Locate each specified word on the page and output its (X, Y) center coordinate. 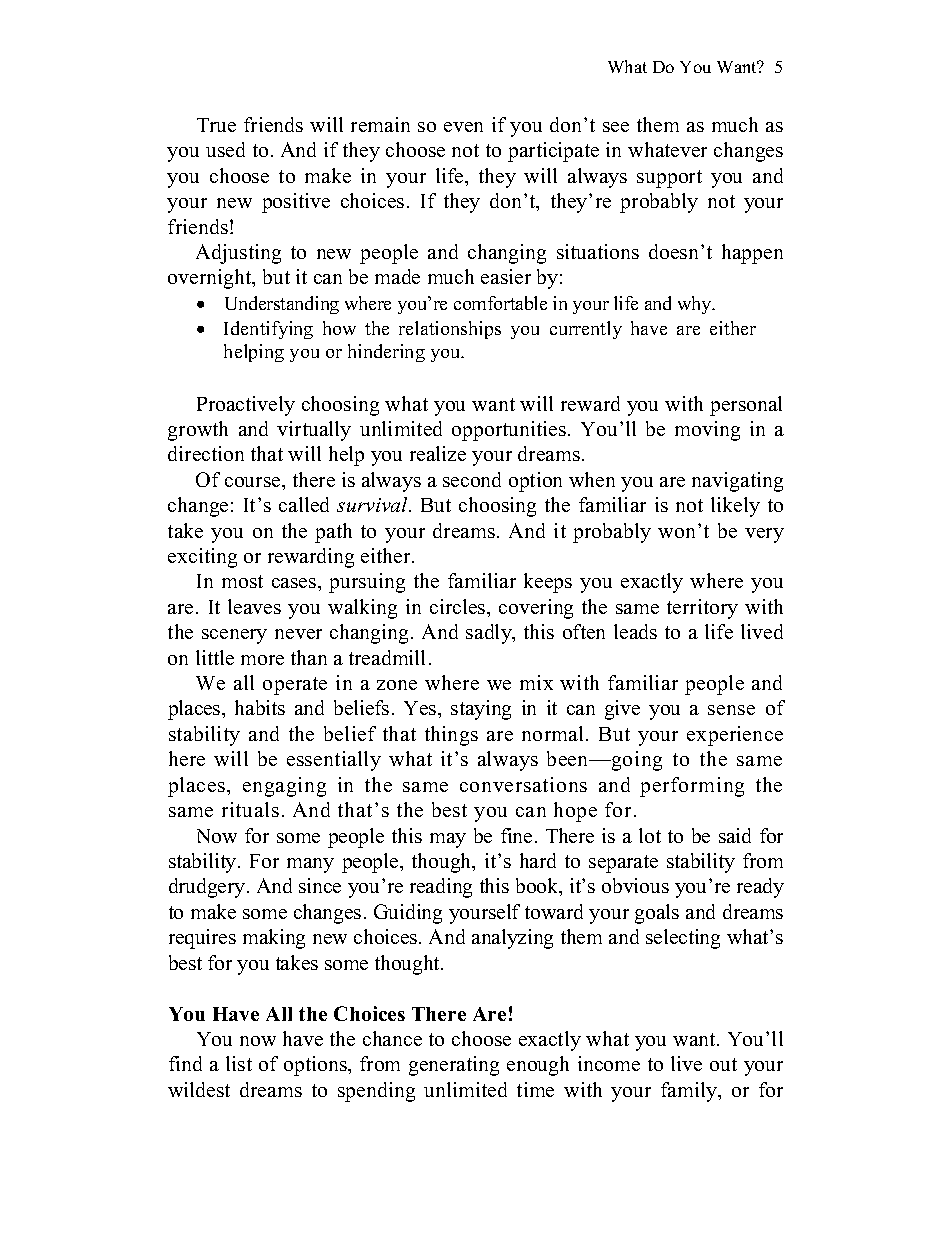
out (723, 1064)
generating (454, 1066)
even (463, 127)
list (239, 1063)
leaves (254, 606)
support (669, 179)
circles (459, 606)
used (225, 149)
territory (702, 609)
